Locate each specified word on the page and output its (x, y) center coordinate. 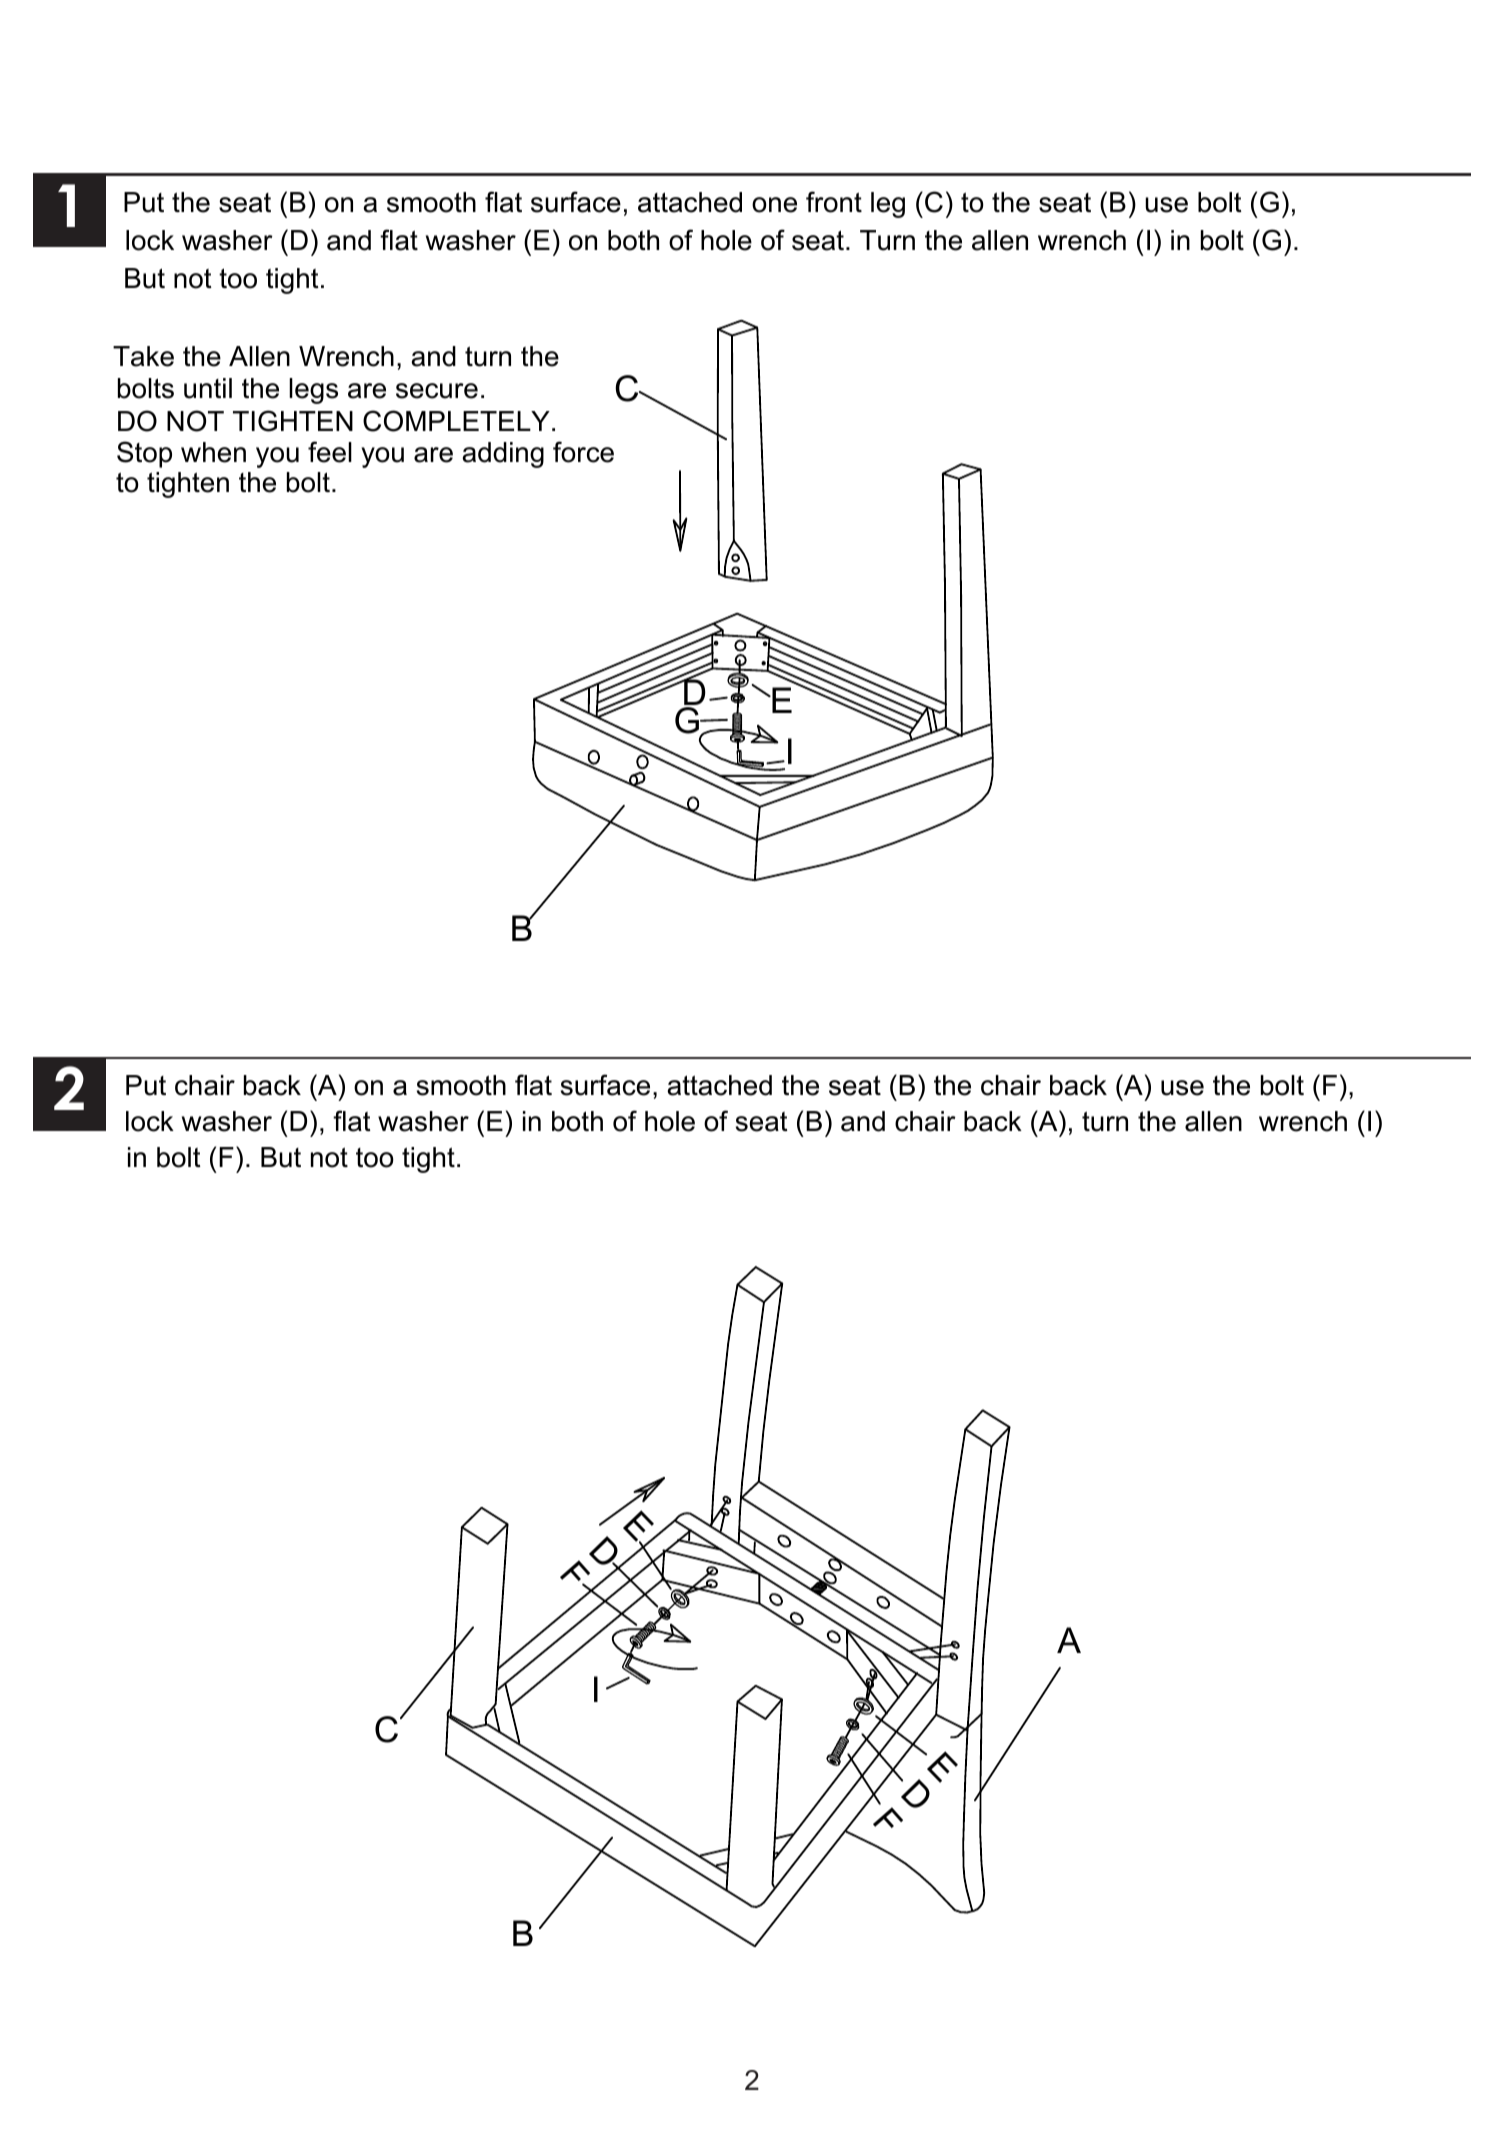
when (213, 452)
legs (313, 391)
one (774, 205)
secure (437, 391)
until (208, 388)
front (834, 202)
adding (503, 455)
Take (143, 356)
